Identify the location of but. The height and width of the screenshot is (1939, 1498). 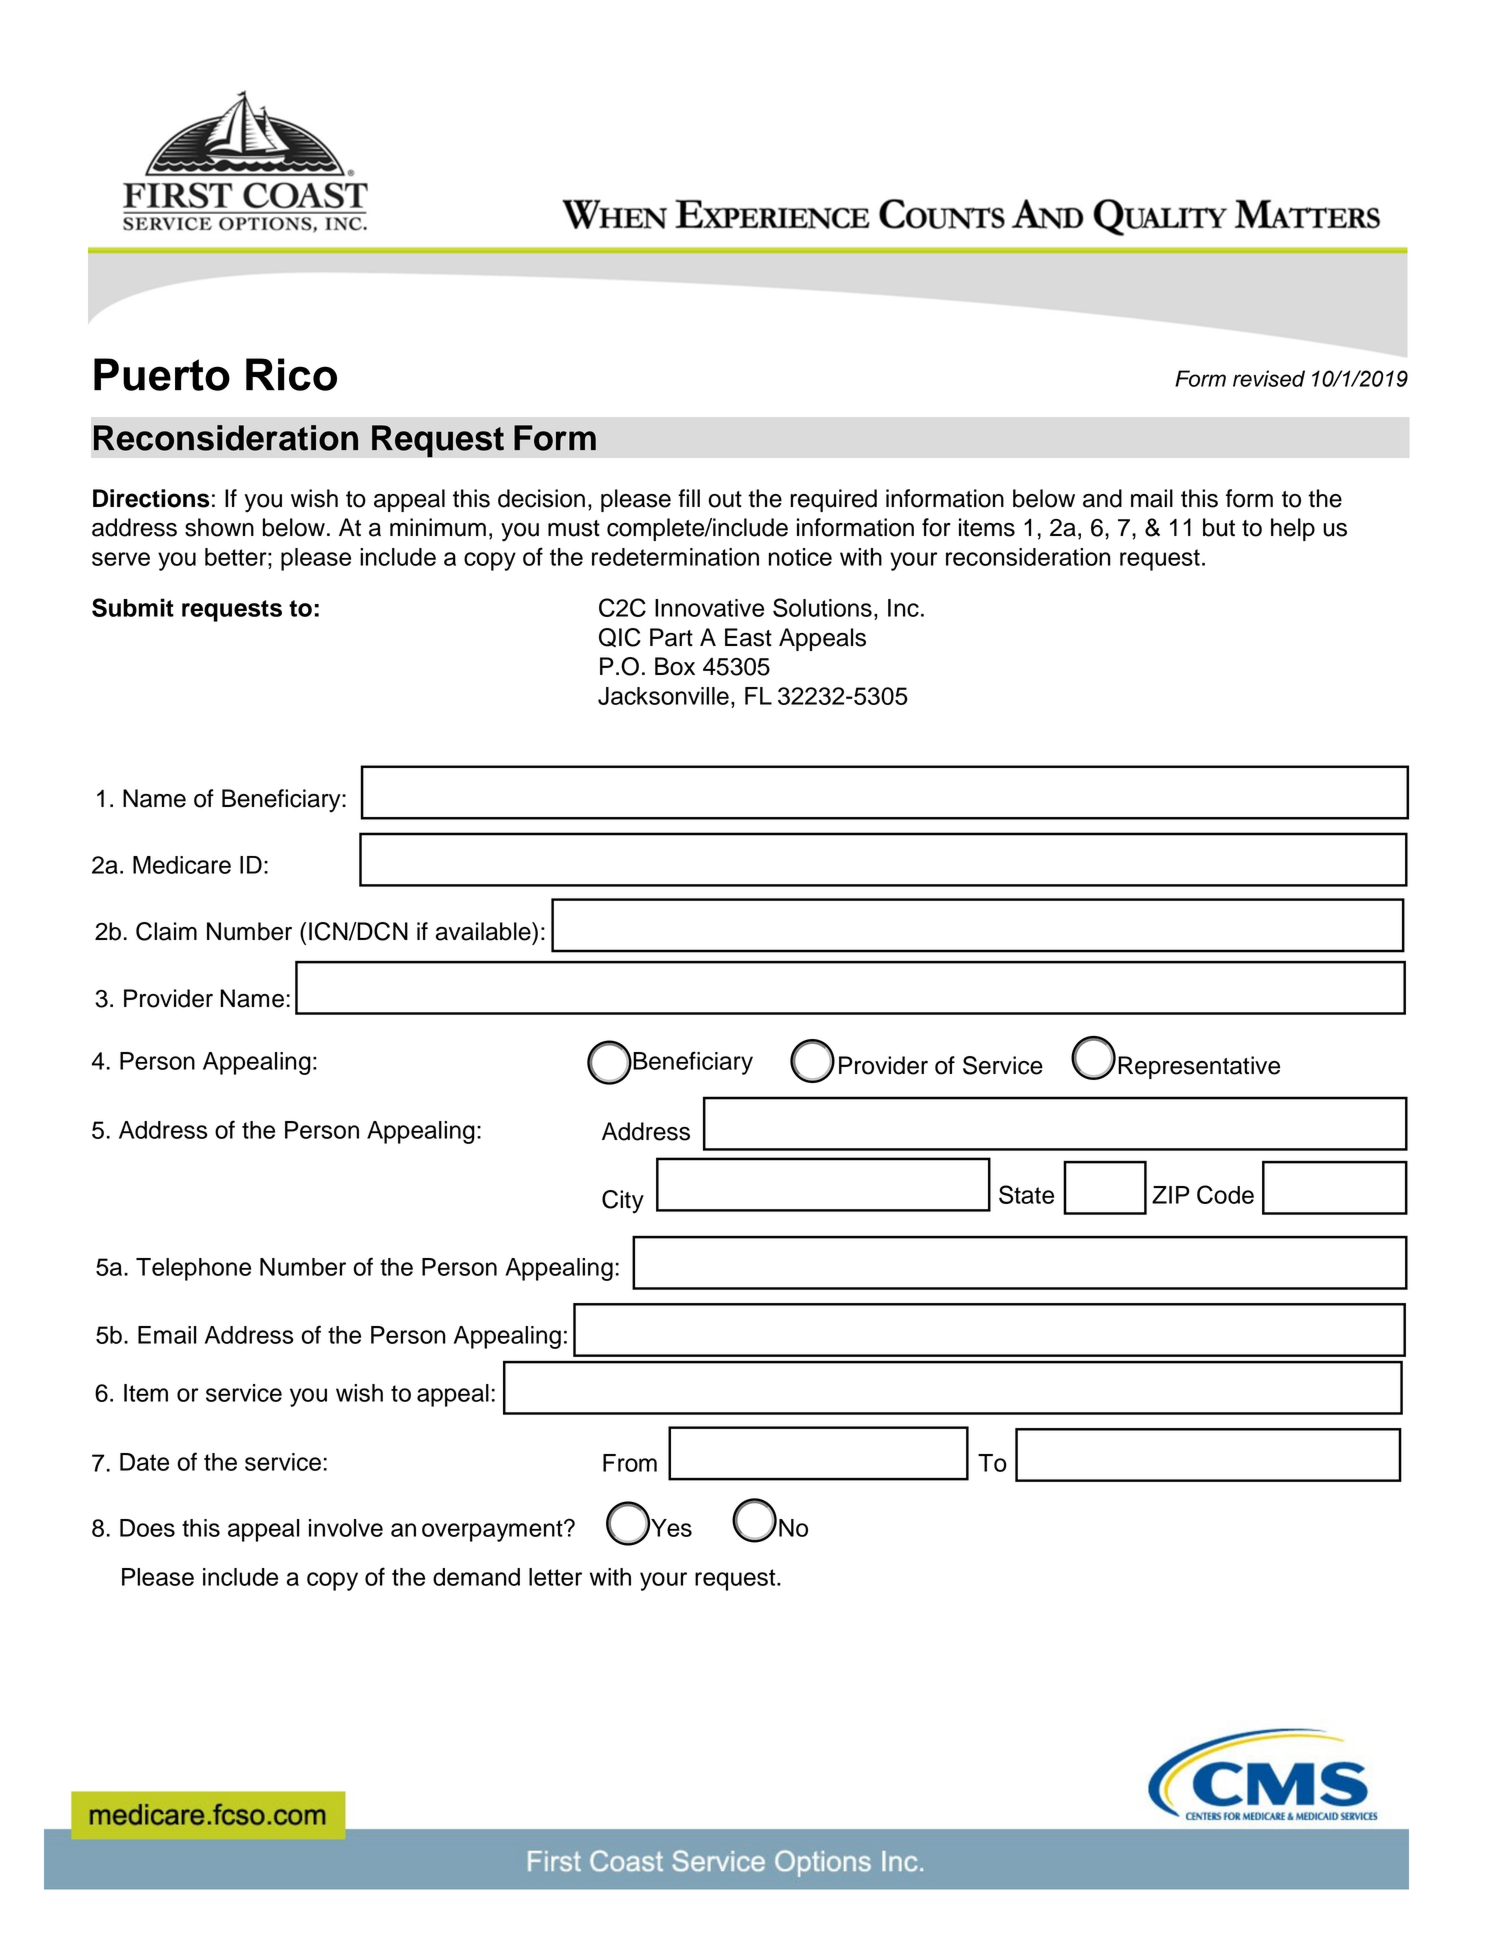
(1219, 527).
